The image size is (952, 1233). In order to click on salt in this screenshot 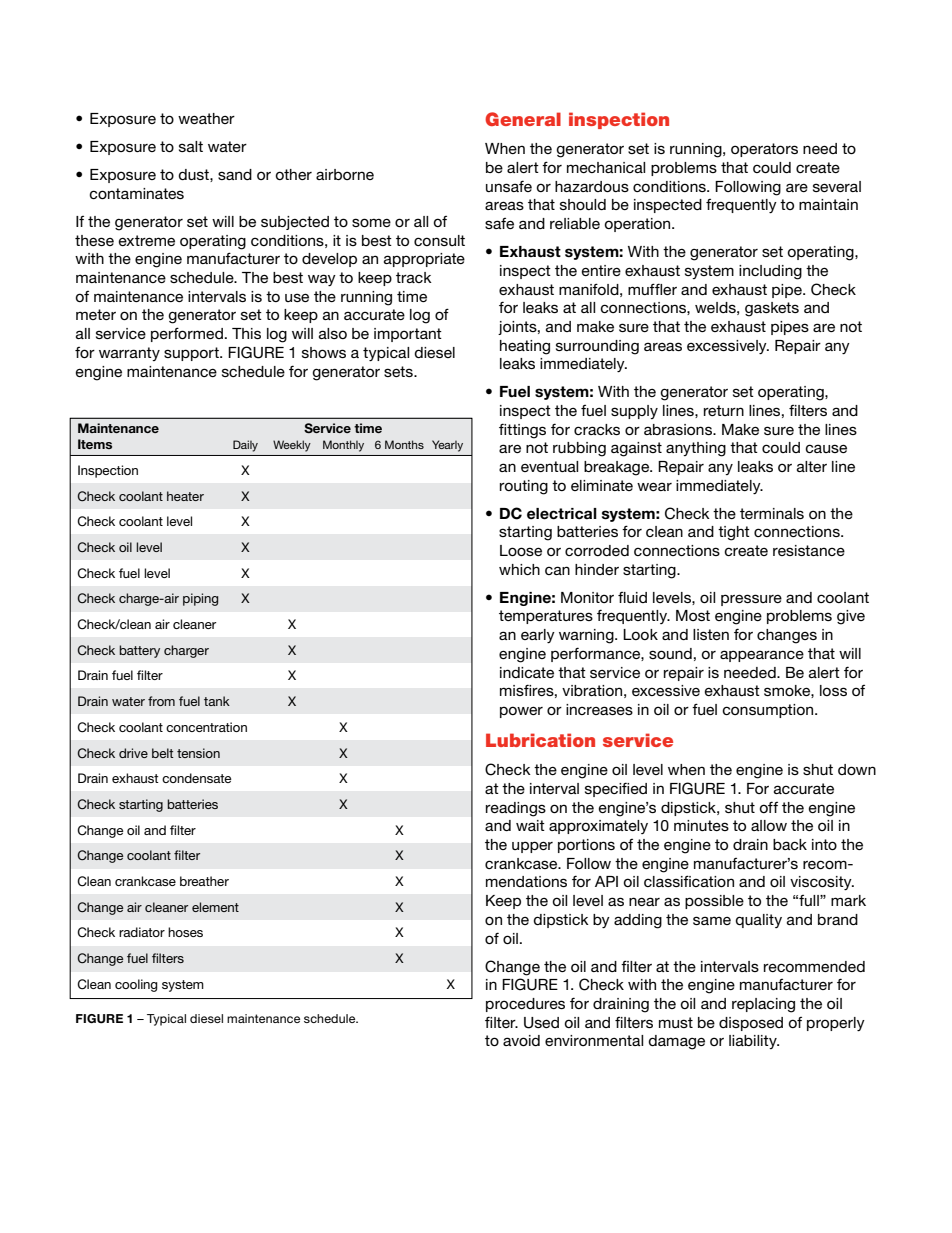, I will do `click(191, 146)`.
